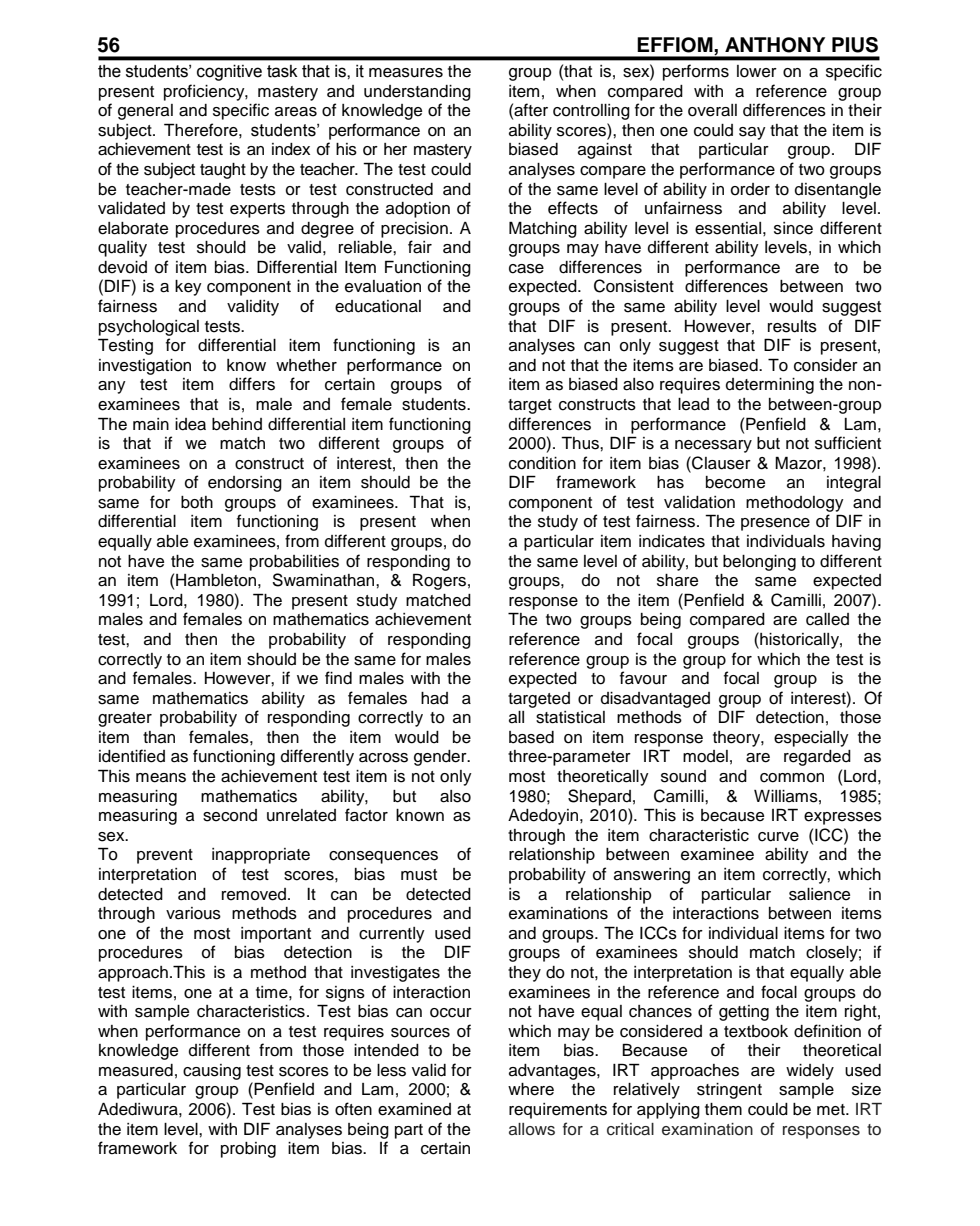 This document has height=1226, width=980. I want to click on must, so click(419, 875).
